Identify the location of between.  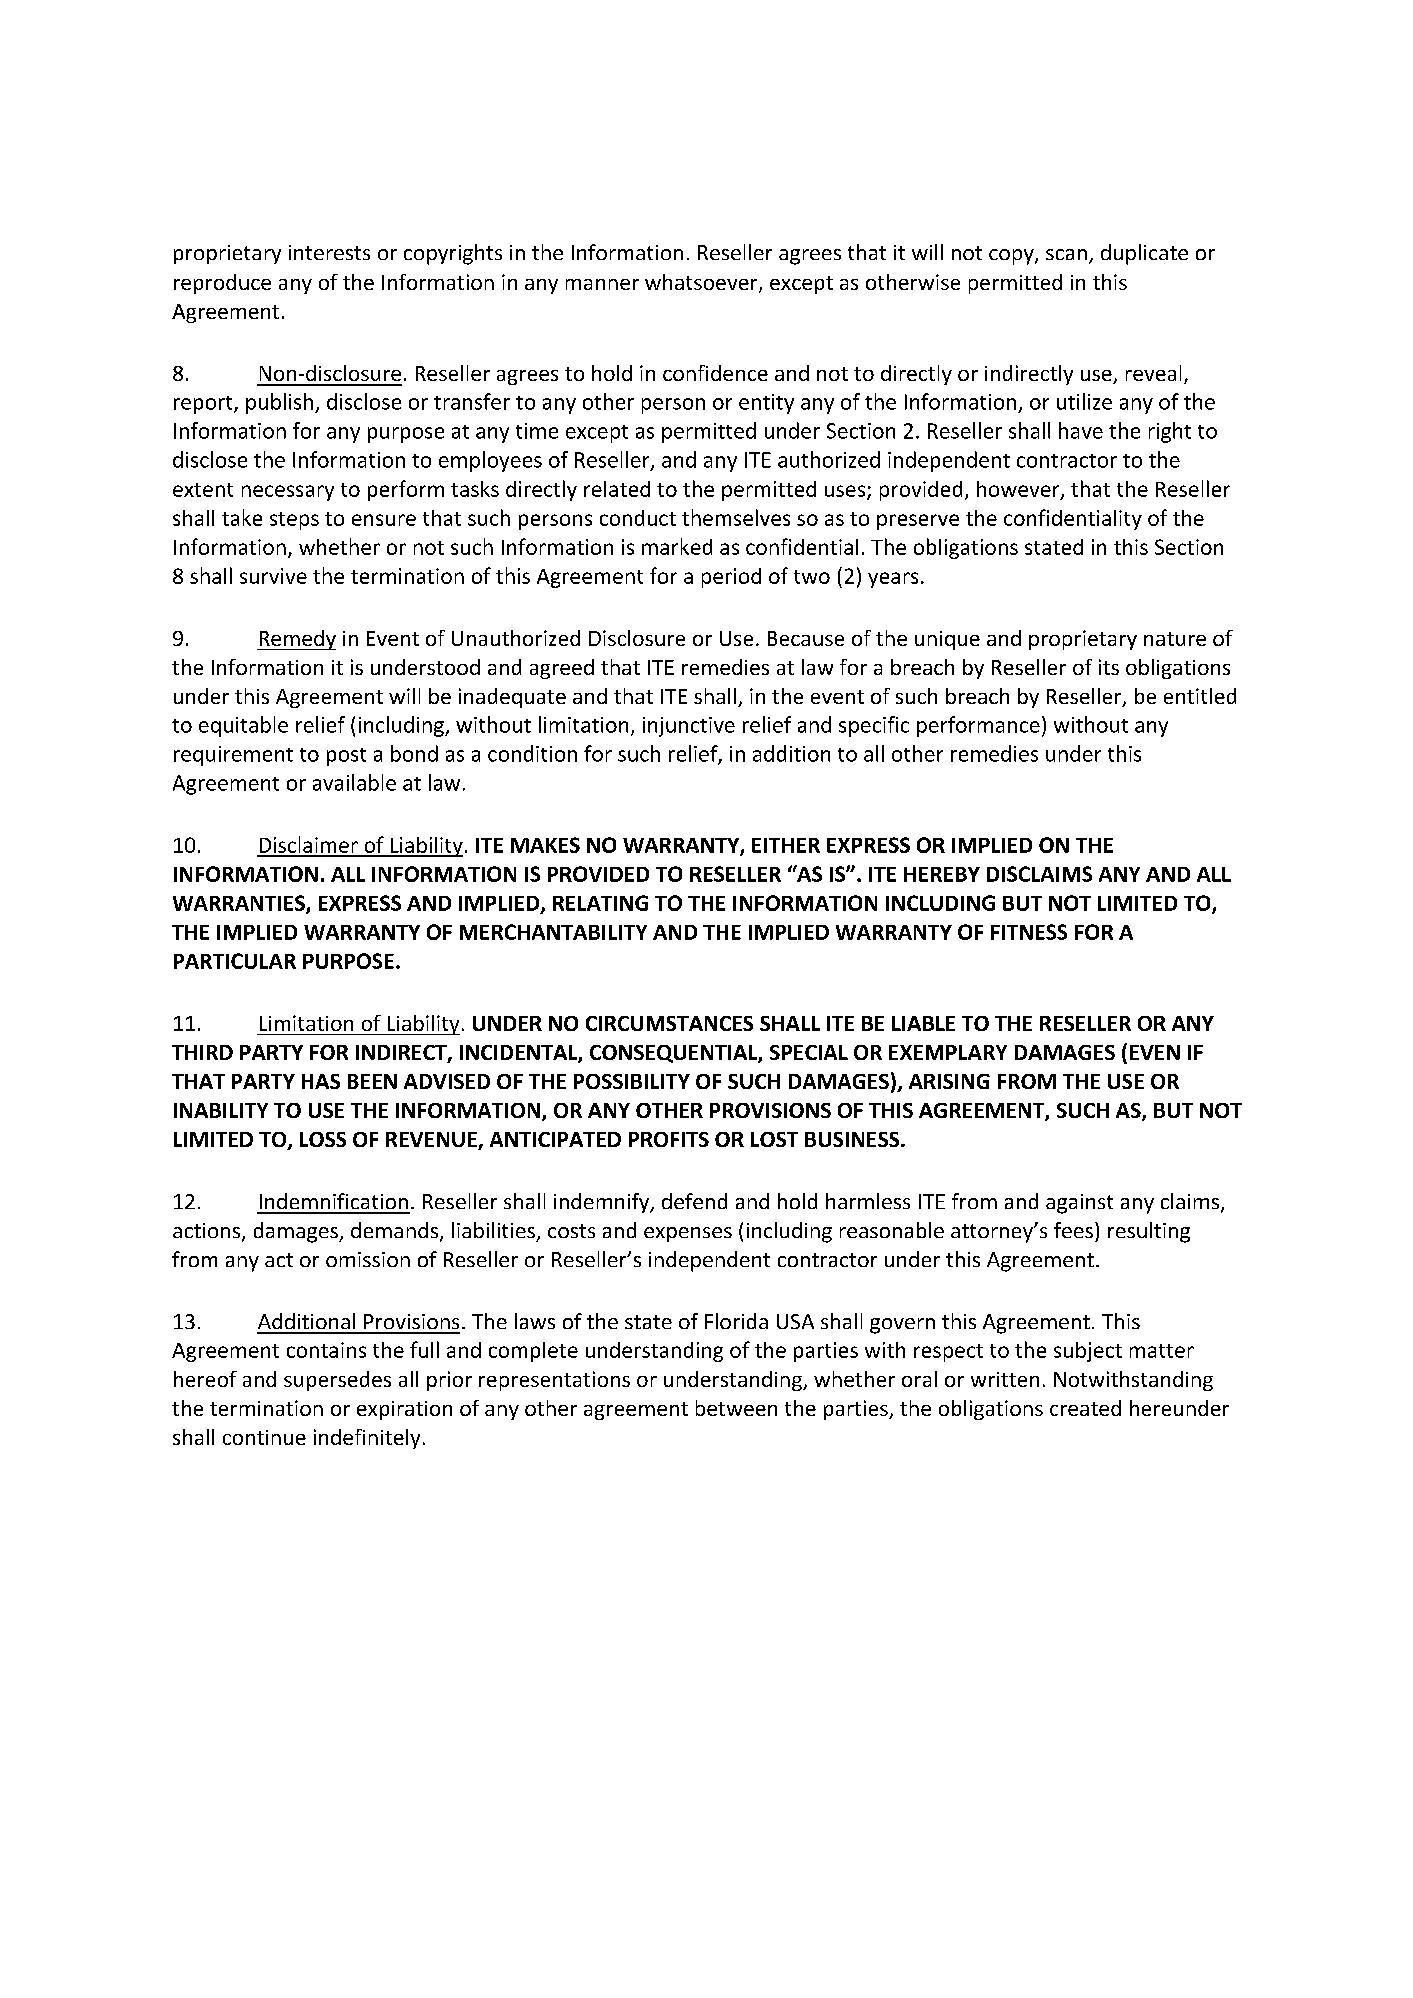
(736, 1408).
